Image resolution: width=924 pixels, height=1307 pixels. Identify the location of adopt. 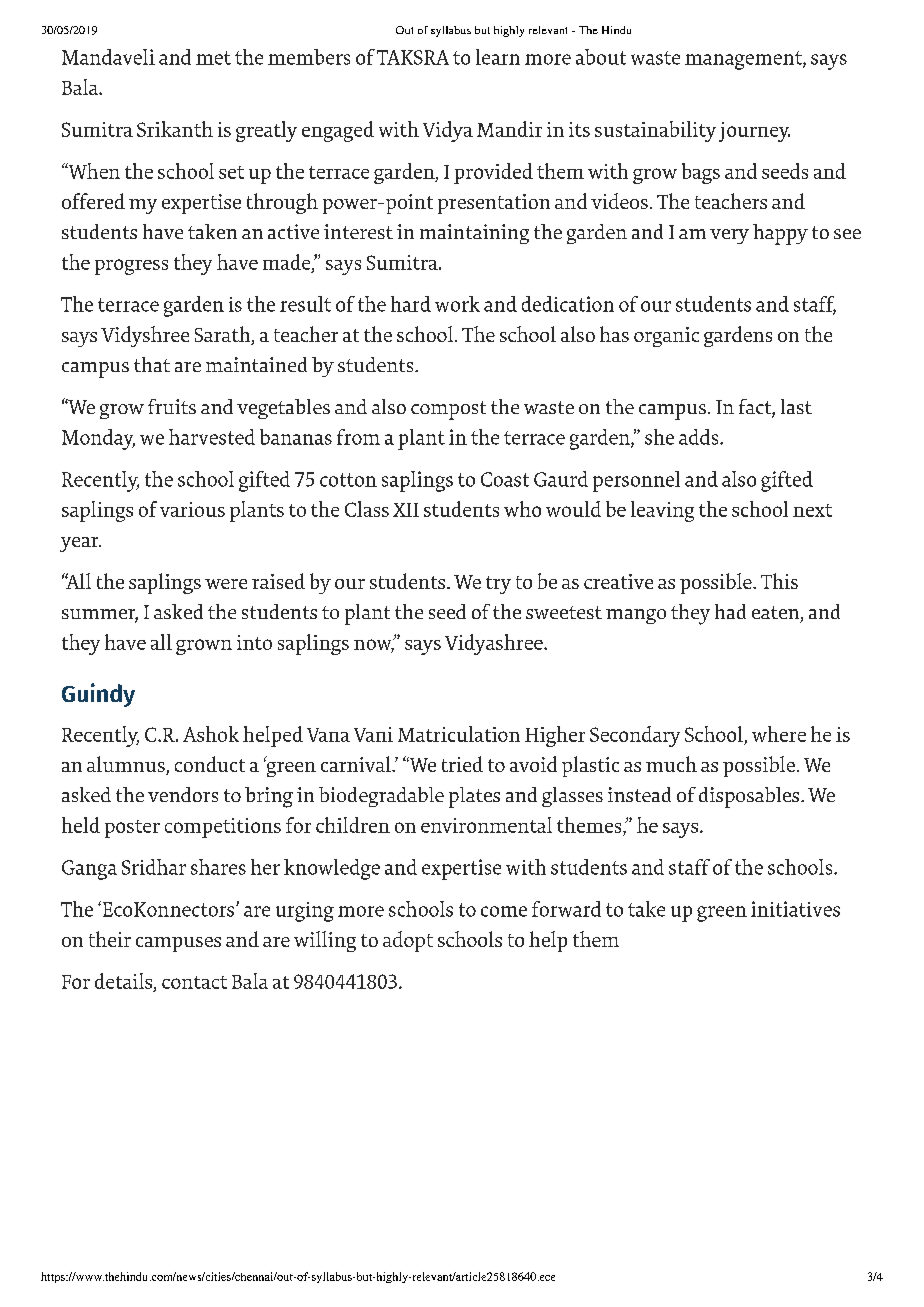
(408, 941).
